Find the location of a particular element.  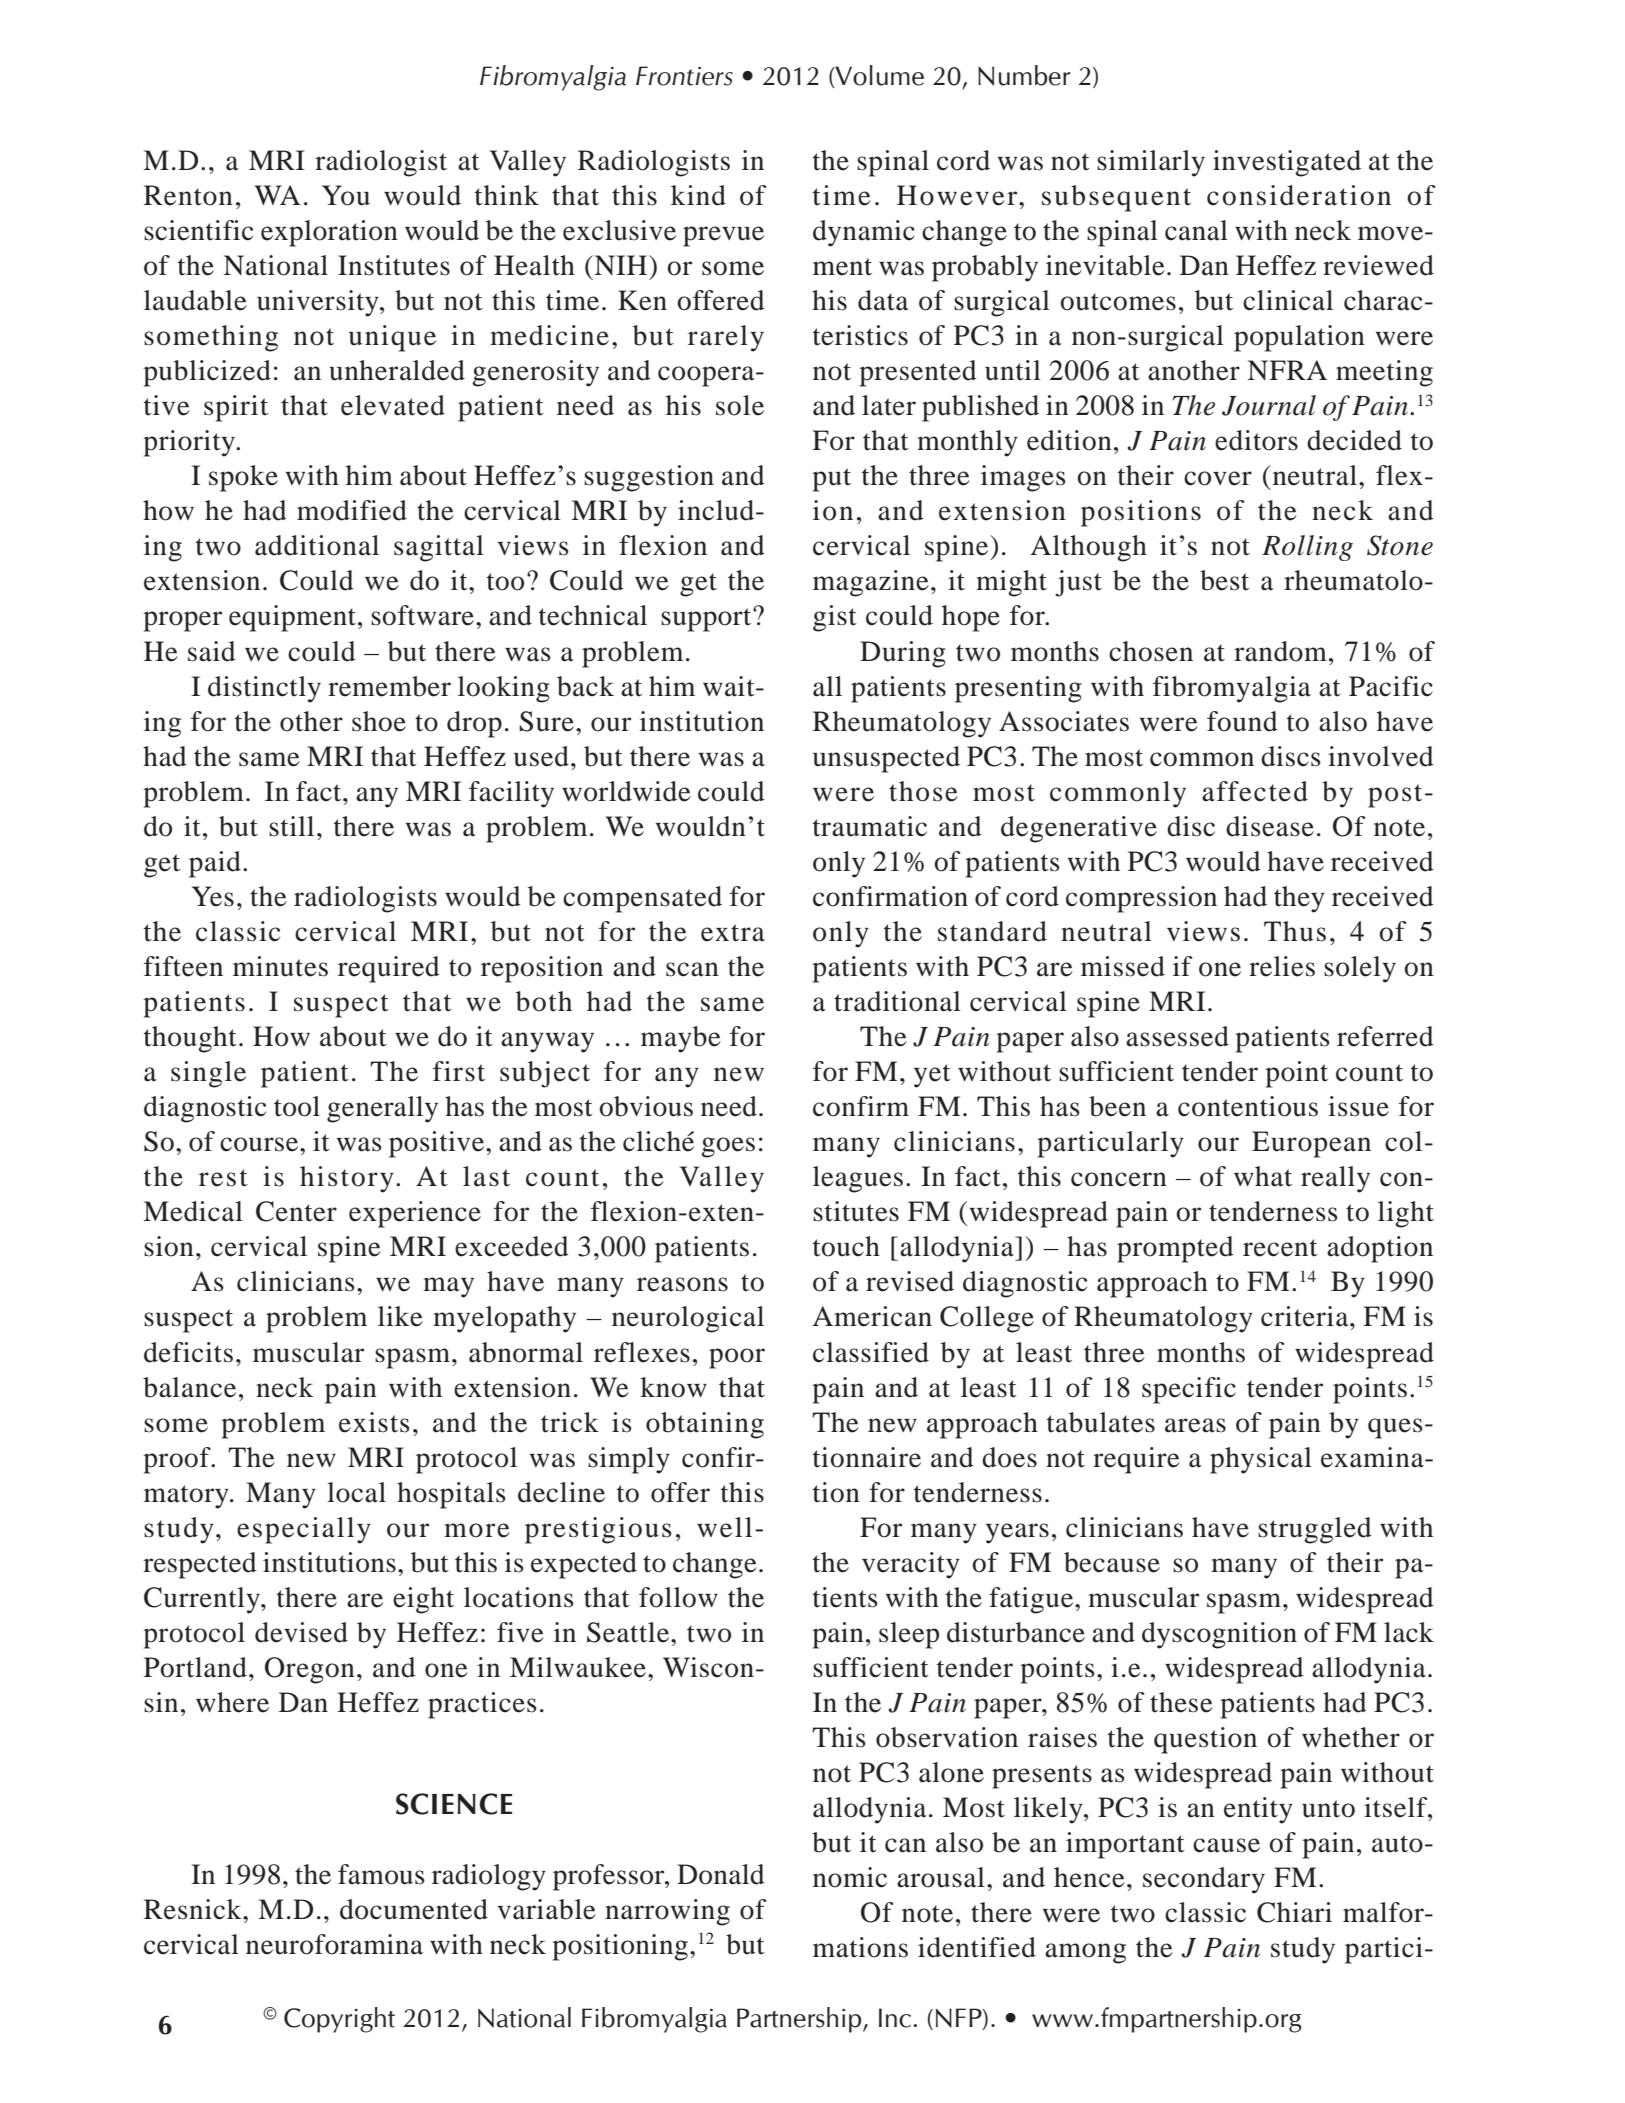

software is located at coordinates (422, 615).
